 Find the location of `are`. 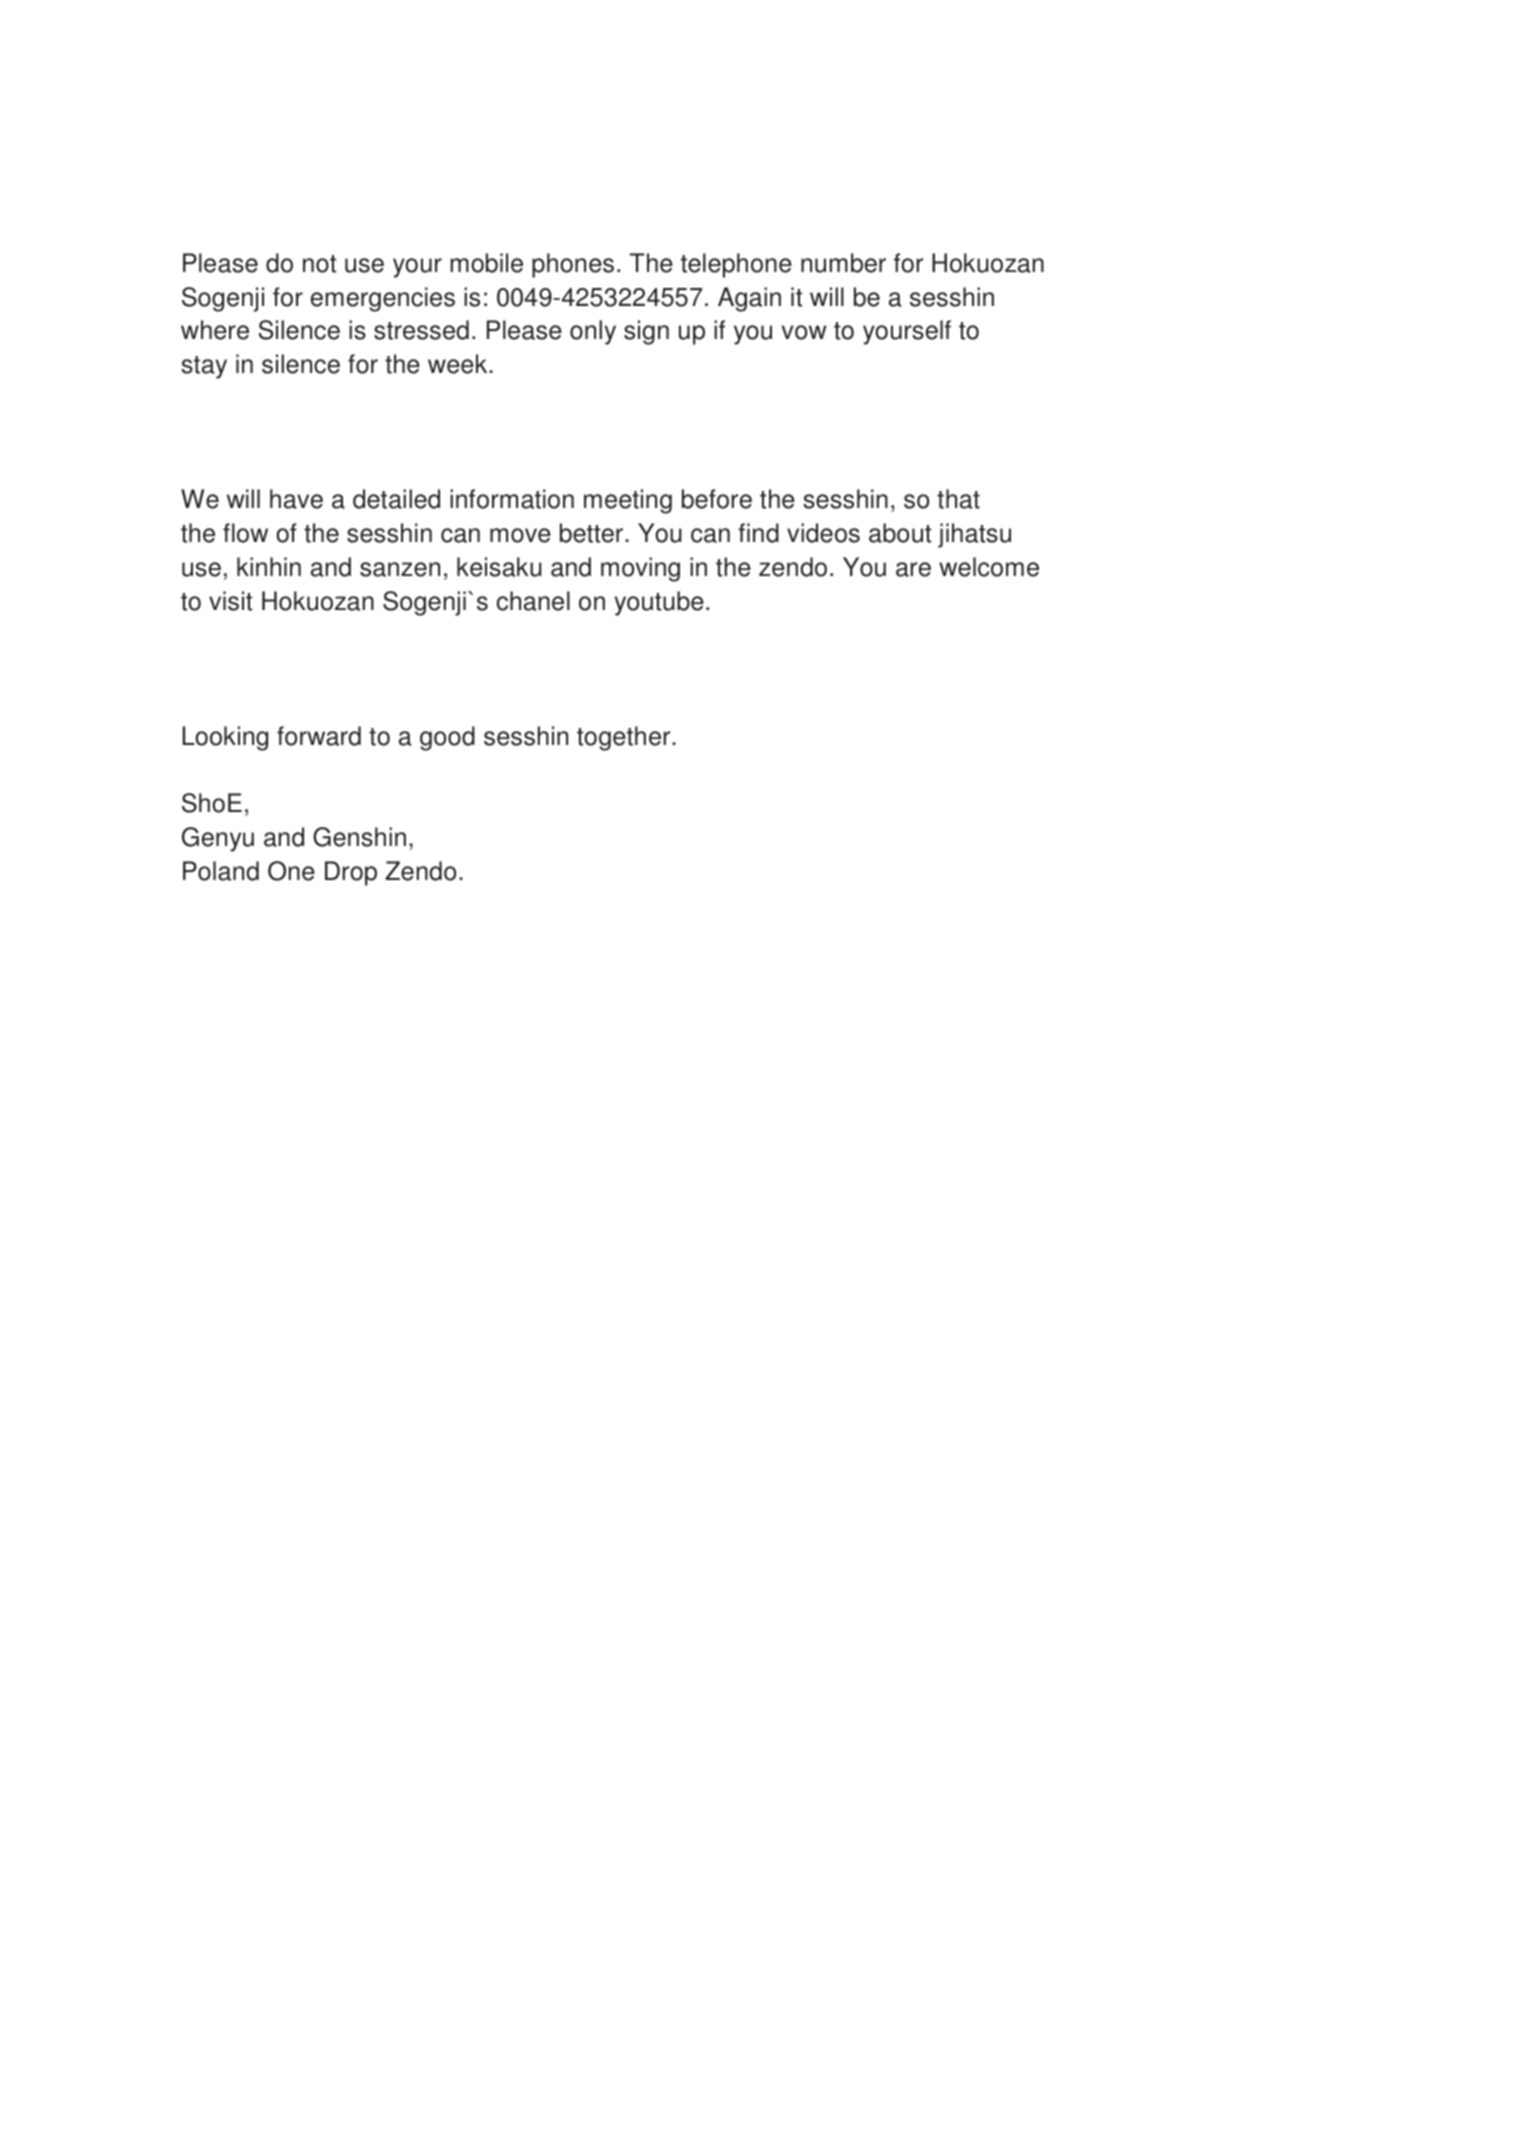

are is located at coordinates (913, 569).
